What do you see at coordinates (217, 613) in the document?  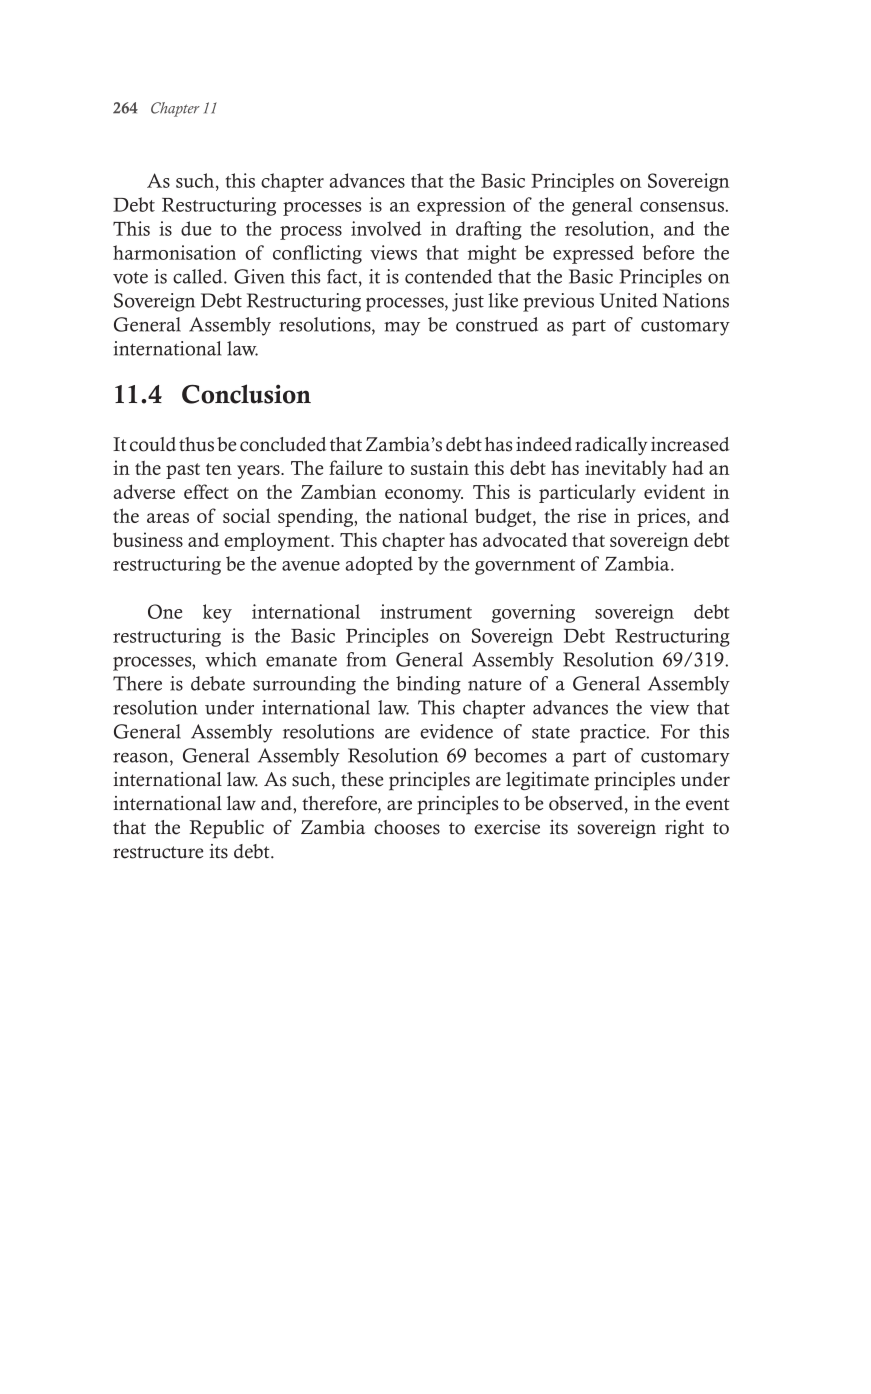 I see `key` at bounding box center [217, 613].
